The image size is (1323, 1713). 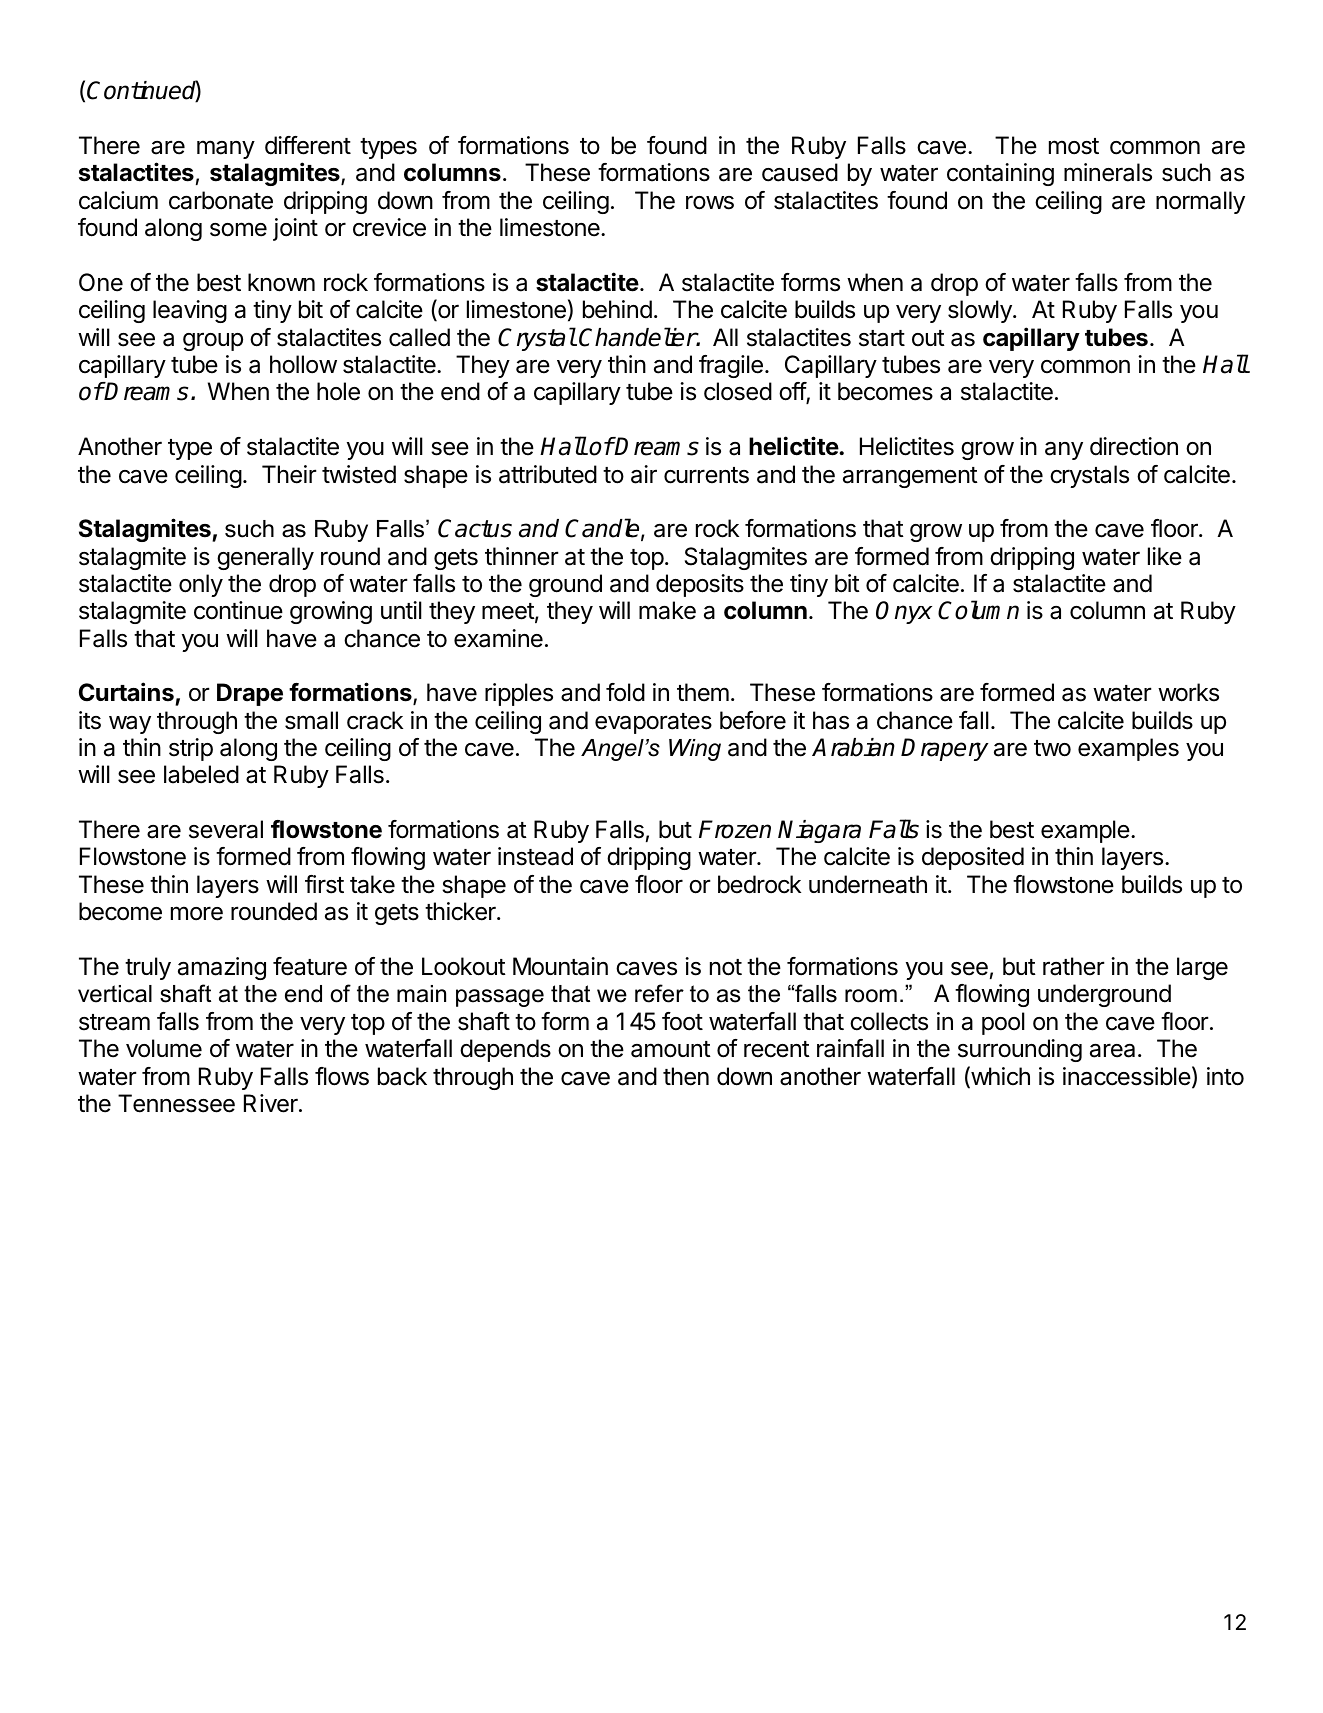 What do you see at coordinates (735, 829) in the screenshot?
I see `Frozen` at bounding box center [735, 829].
